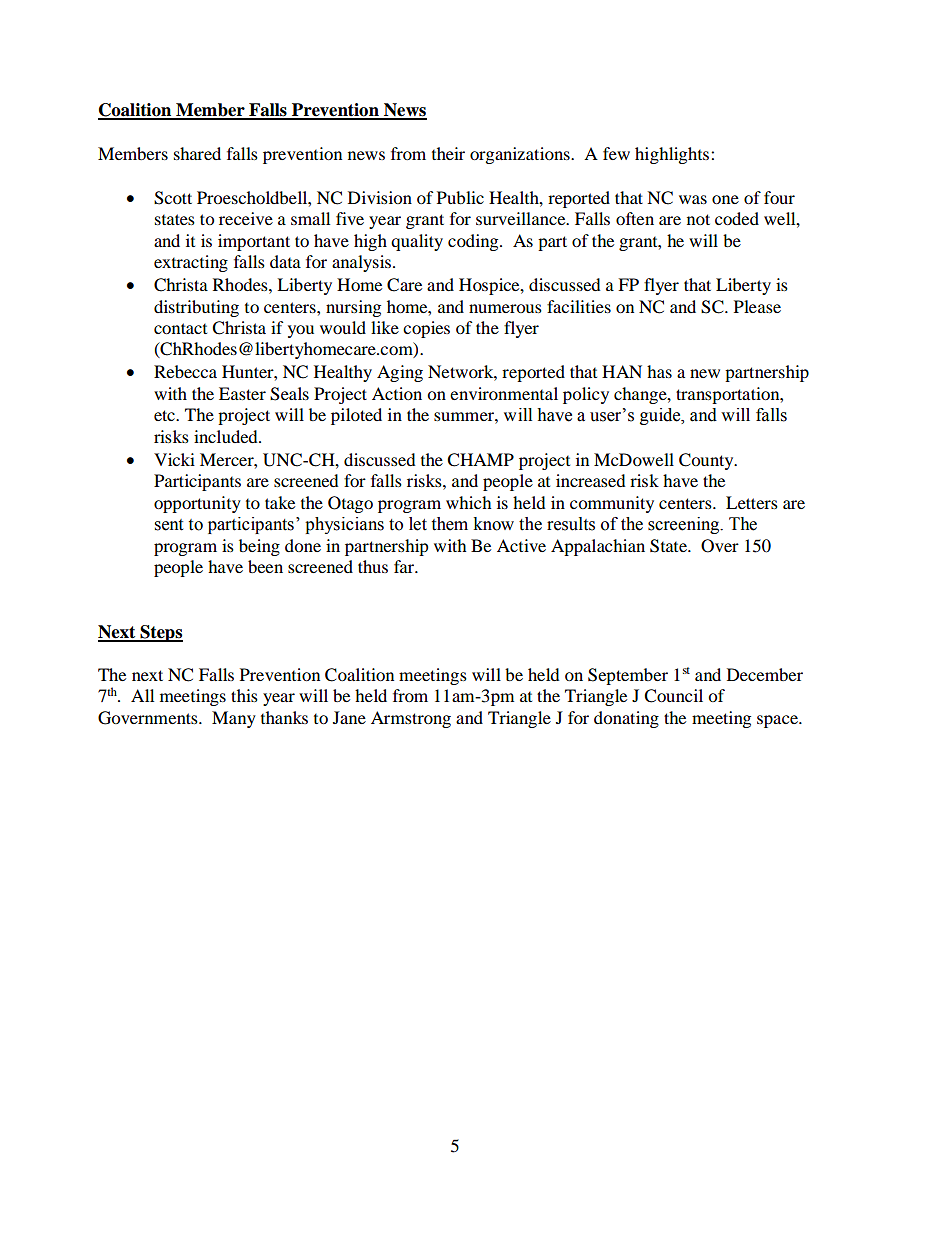 Image resolution: width=952 pixels, height=1233 pixels. Describe the element at coordinates (693, 199) in the image. I see `was` at that location.
